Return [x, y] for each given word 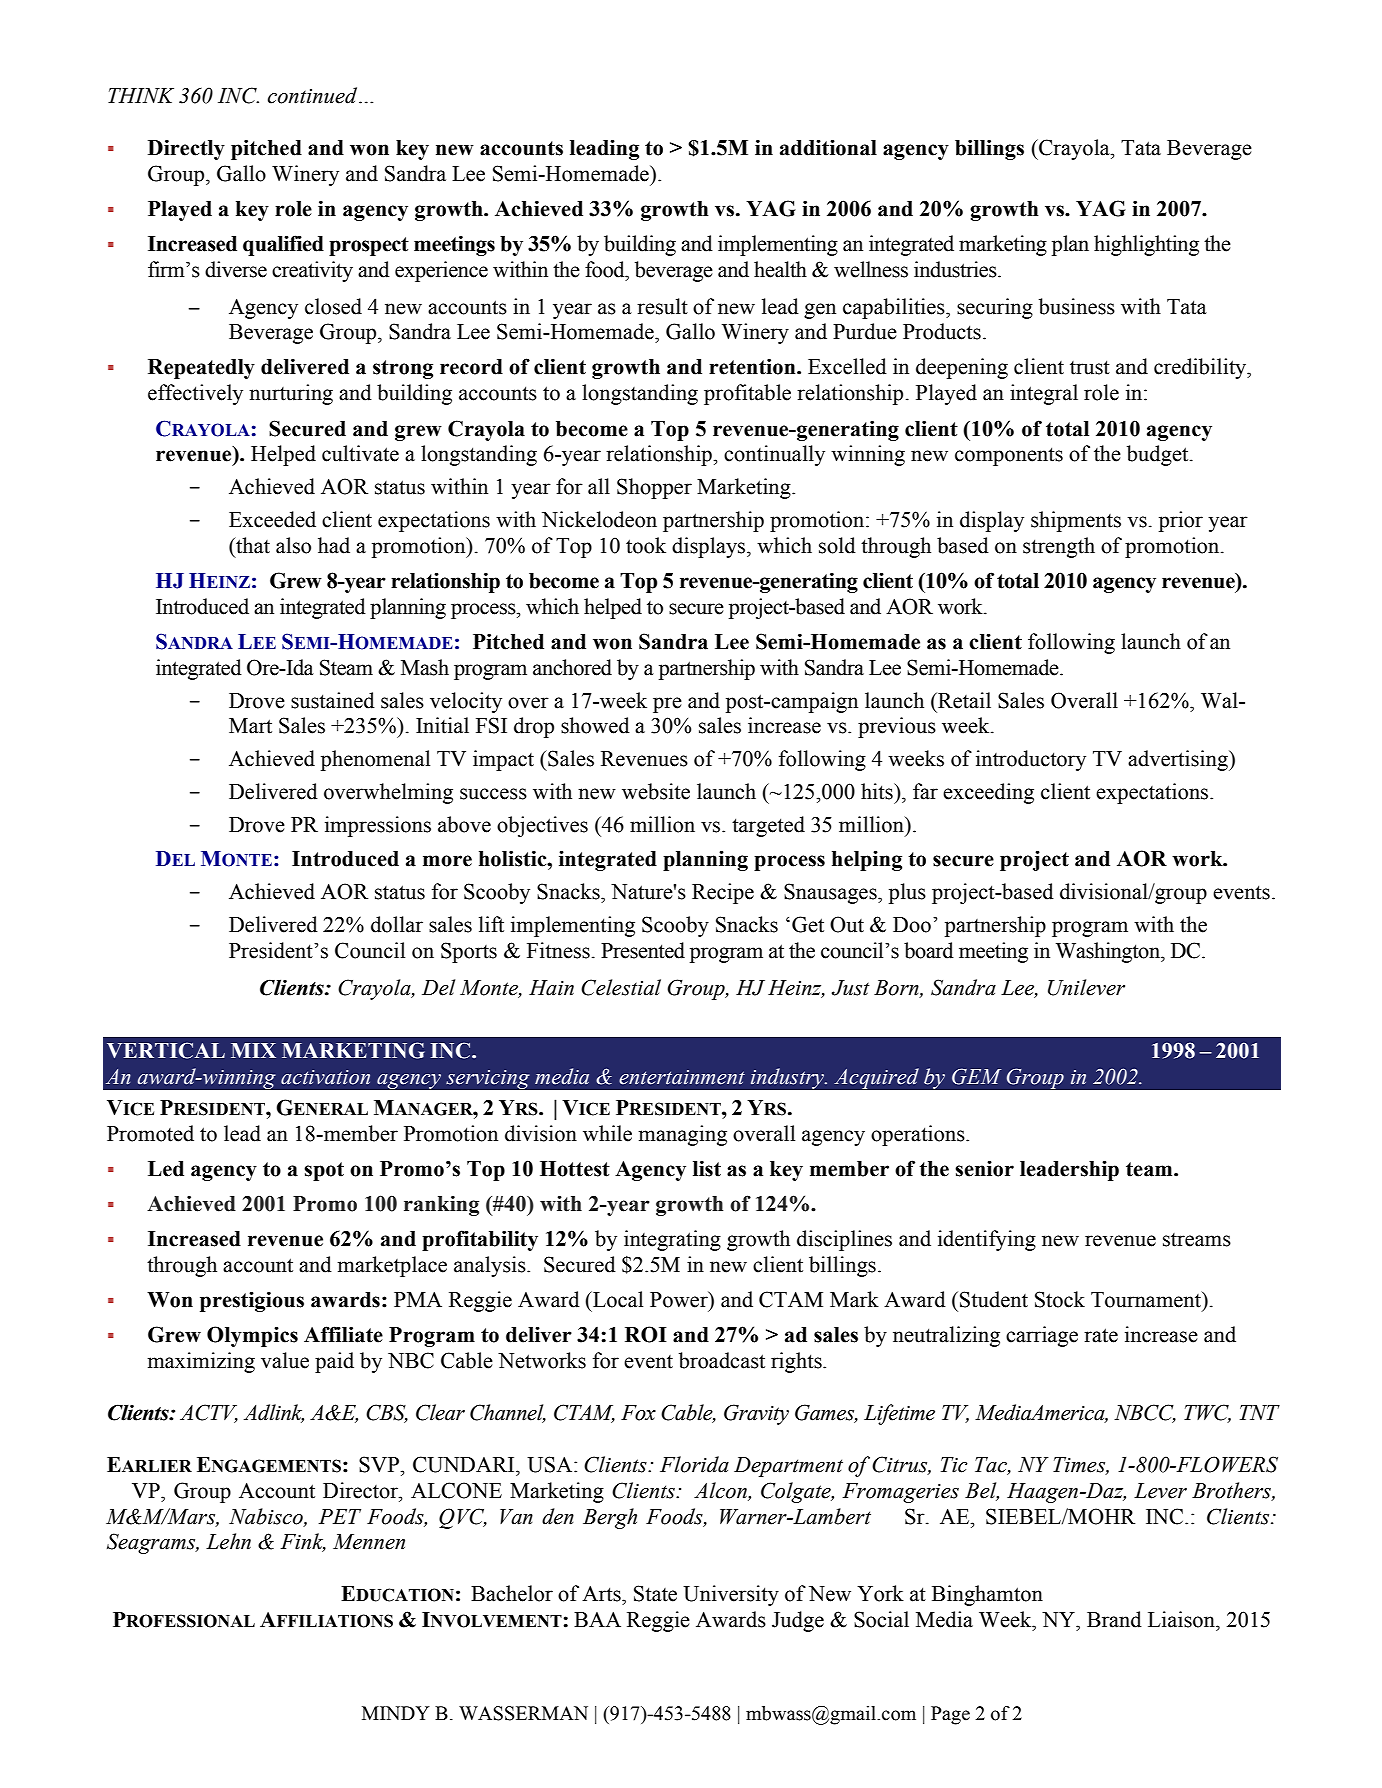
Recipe [723, 893]
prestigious [252, 1301]
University [731, 1595]
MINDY [396, 1713]
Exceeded [272, 519]
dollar [397, 924]
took [646, 545]
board [929, 950]
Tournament [1147, 1300]
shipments [1076, 521]
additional [828, 147]
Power [680, 1299]
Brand [1114, 1619]
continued [314, 95]
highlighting [1146, 245]
